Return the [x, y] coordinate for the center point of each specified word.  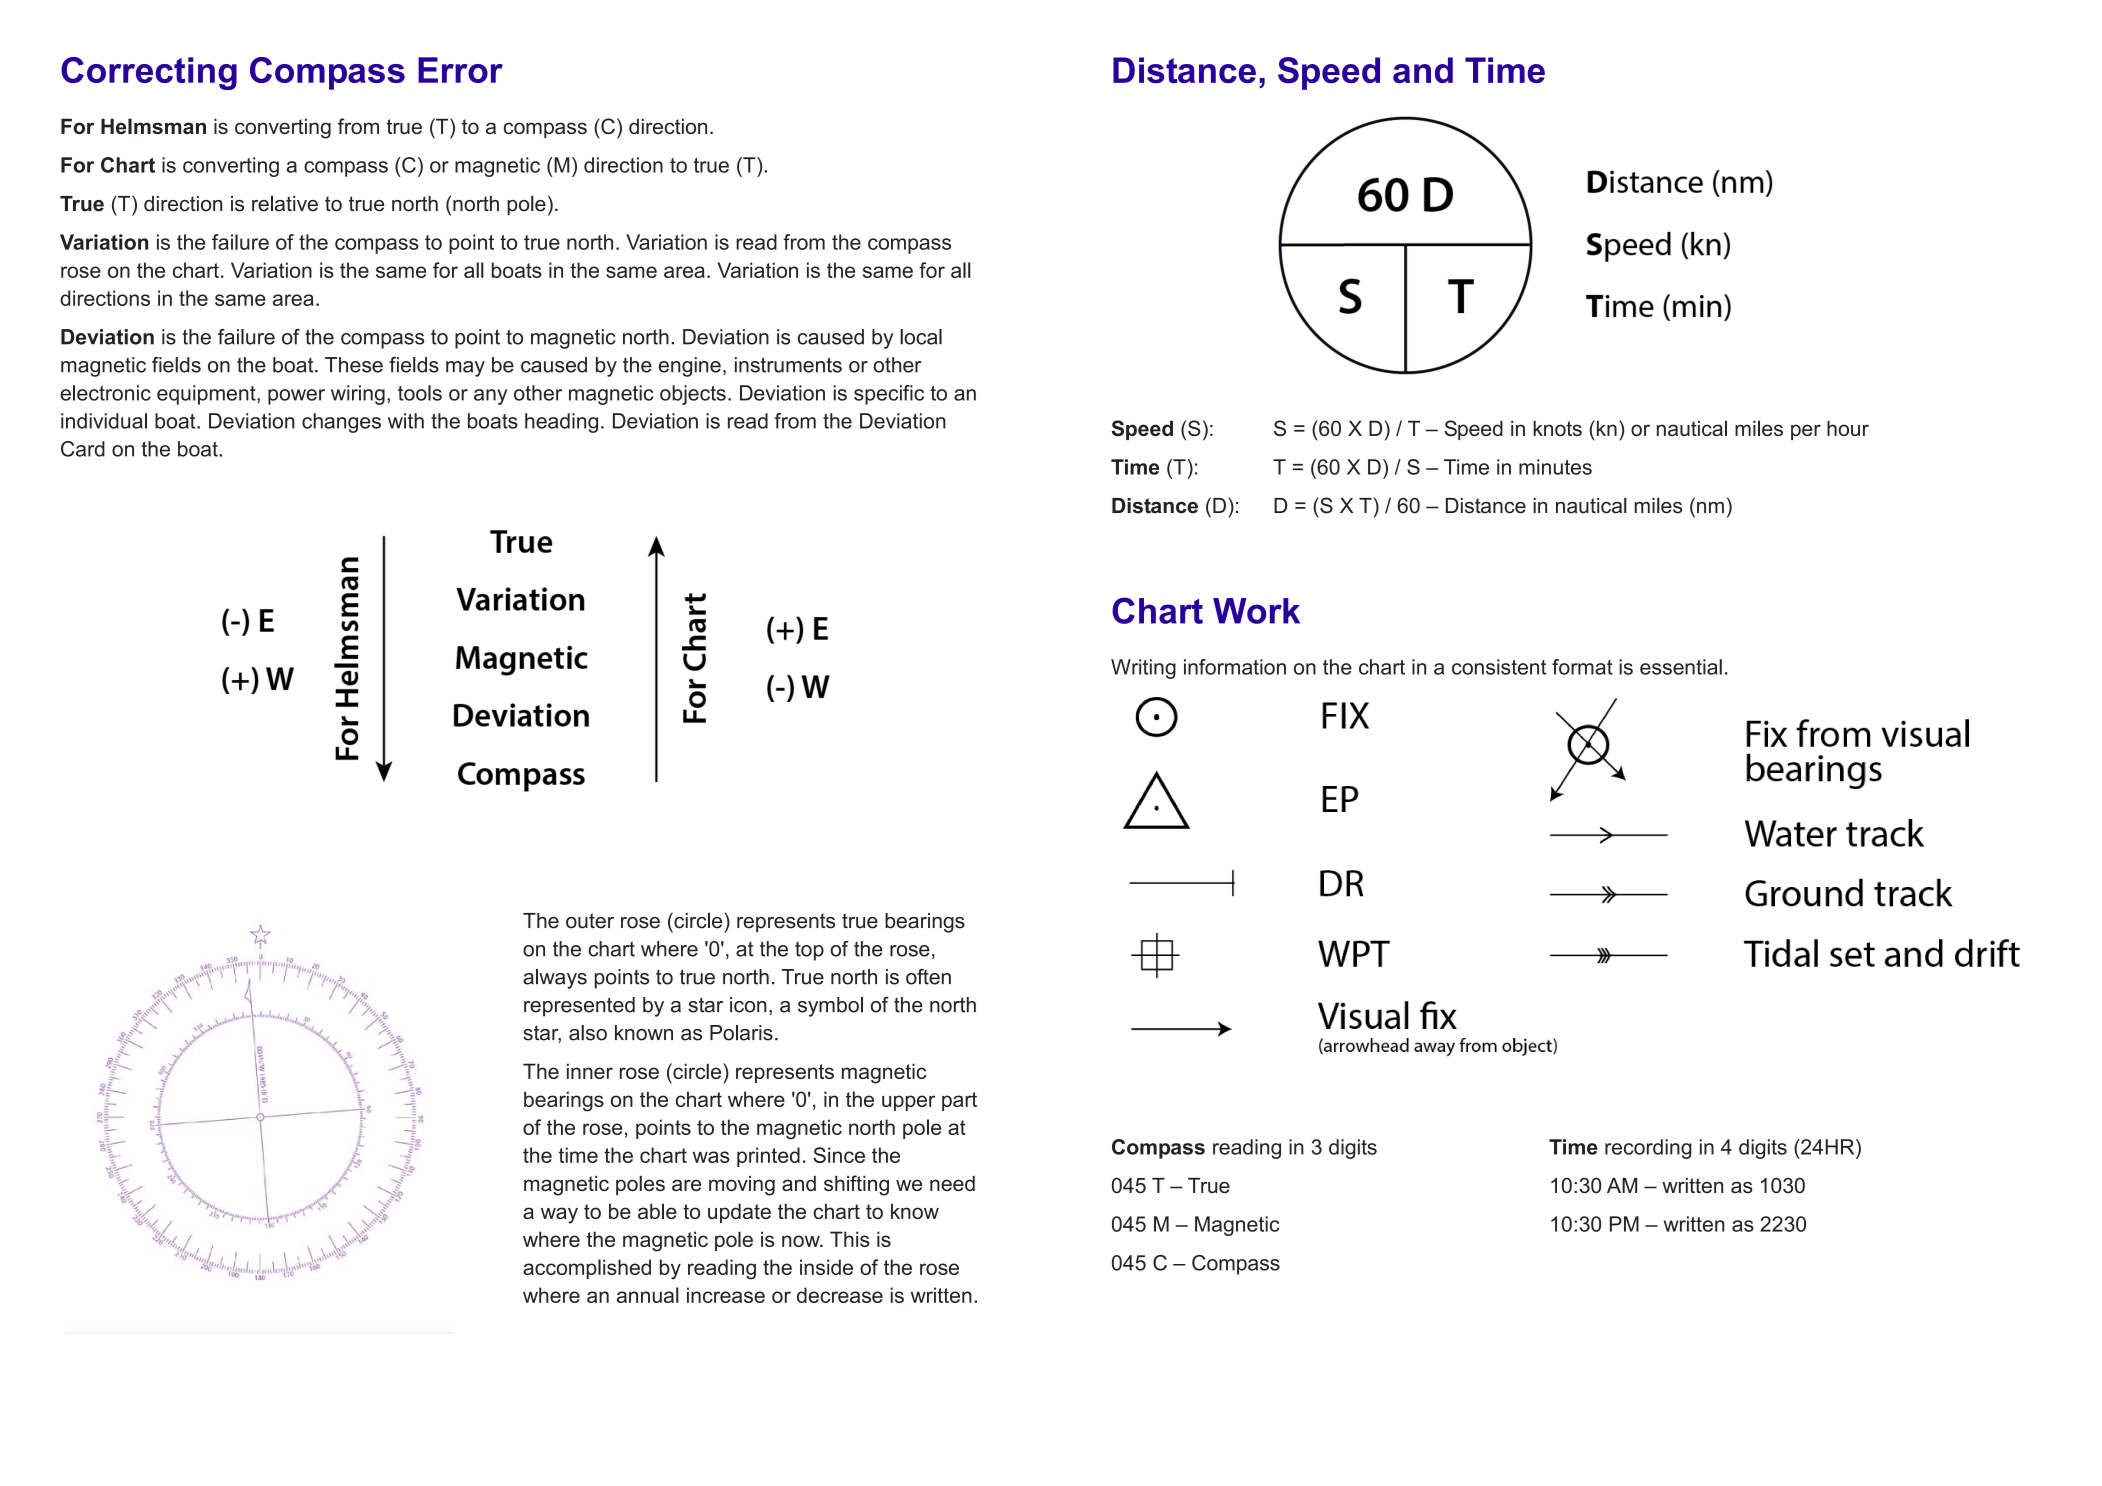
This [850, 1239]
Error [460, 70]
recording [1648, 1149]
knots [1557, 428]
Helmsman [153, 126]
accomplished [587, 1269]
